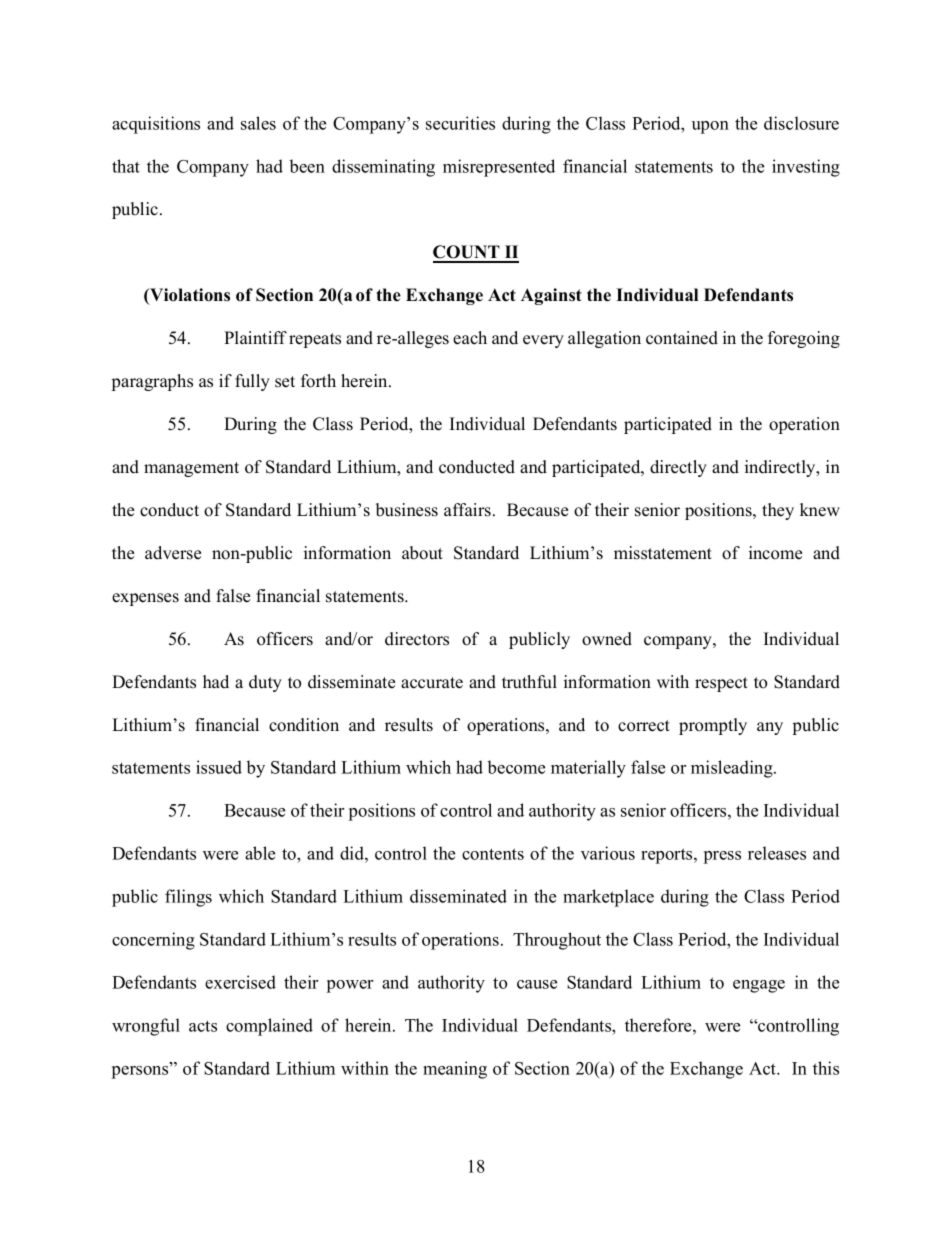 The height and width of the screenshot is (1233, 952). Describe the element at coordinates (759, 986) in the screenshot. I see `engage` at that location.
